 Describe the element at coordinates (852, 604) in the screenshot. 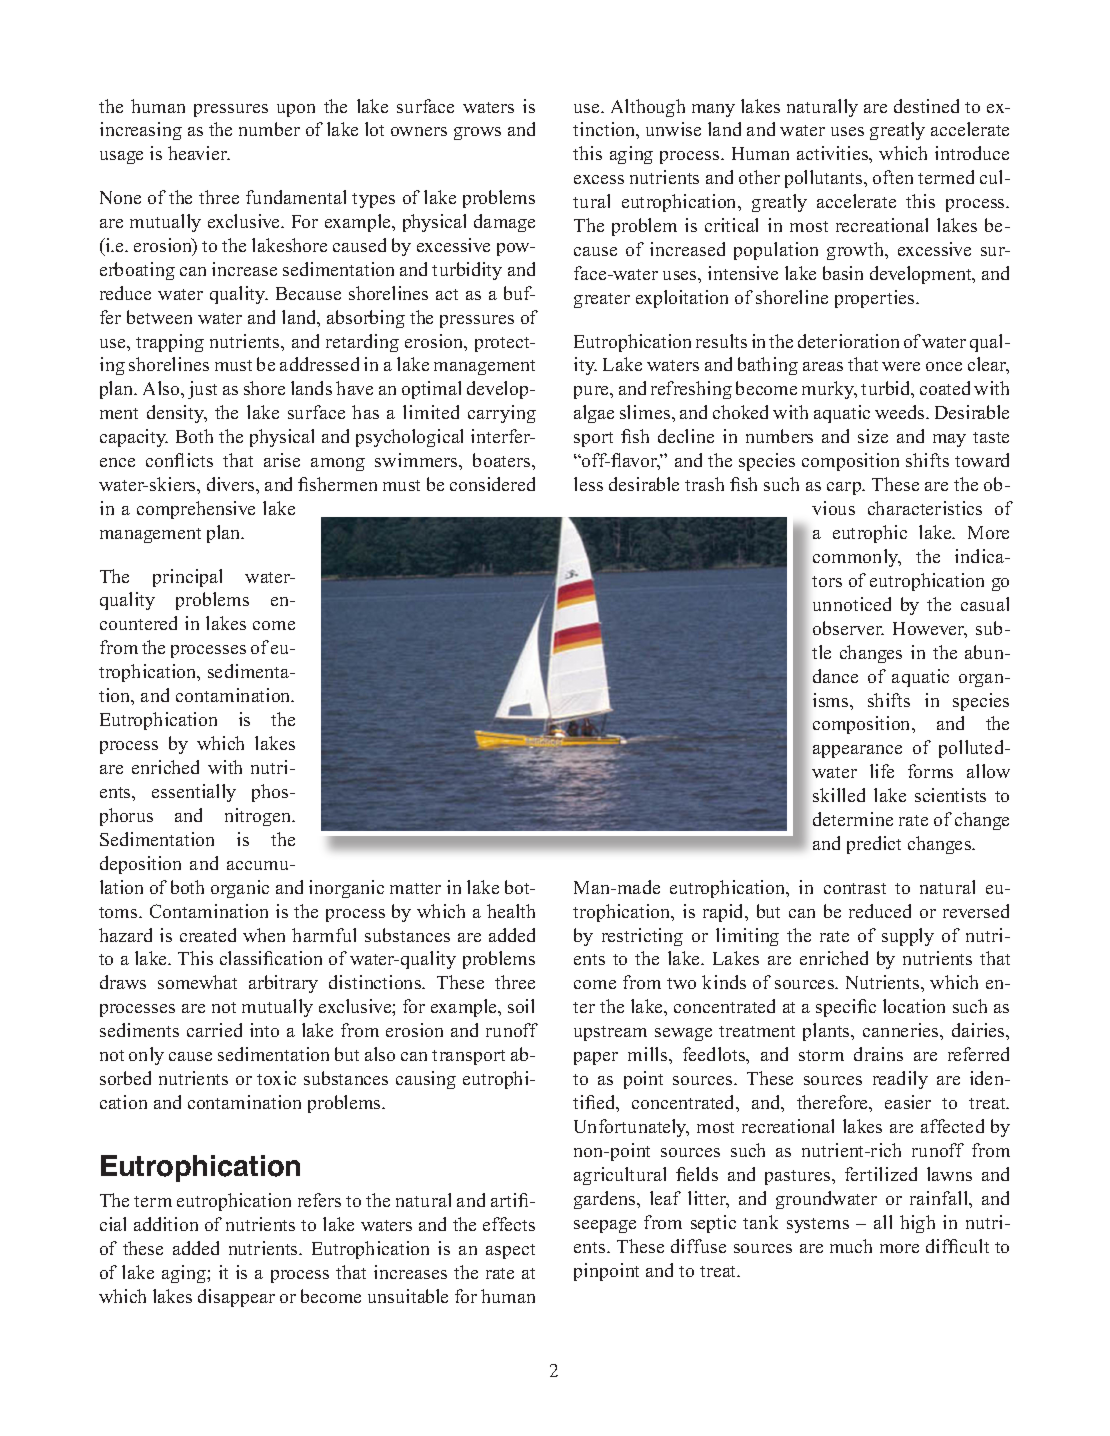

I see `unnoticed` at that location.
